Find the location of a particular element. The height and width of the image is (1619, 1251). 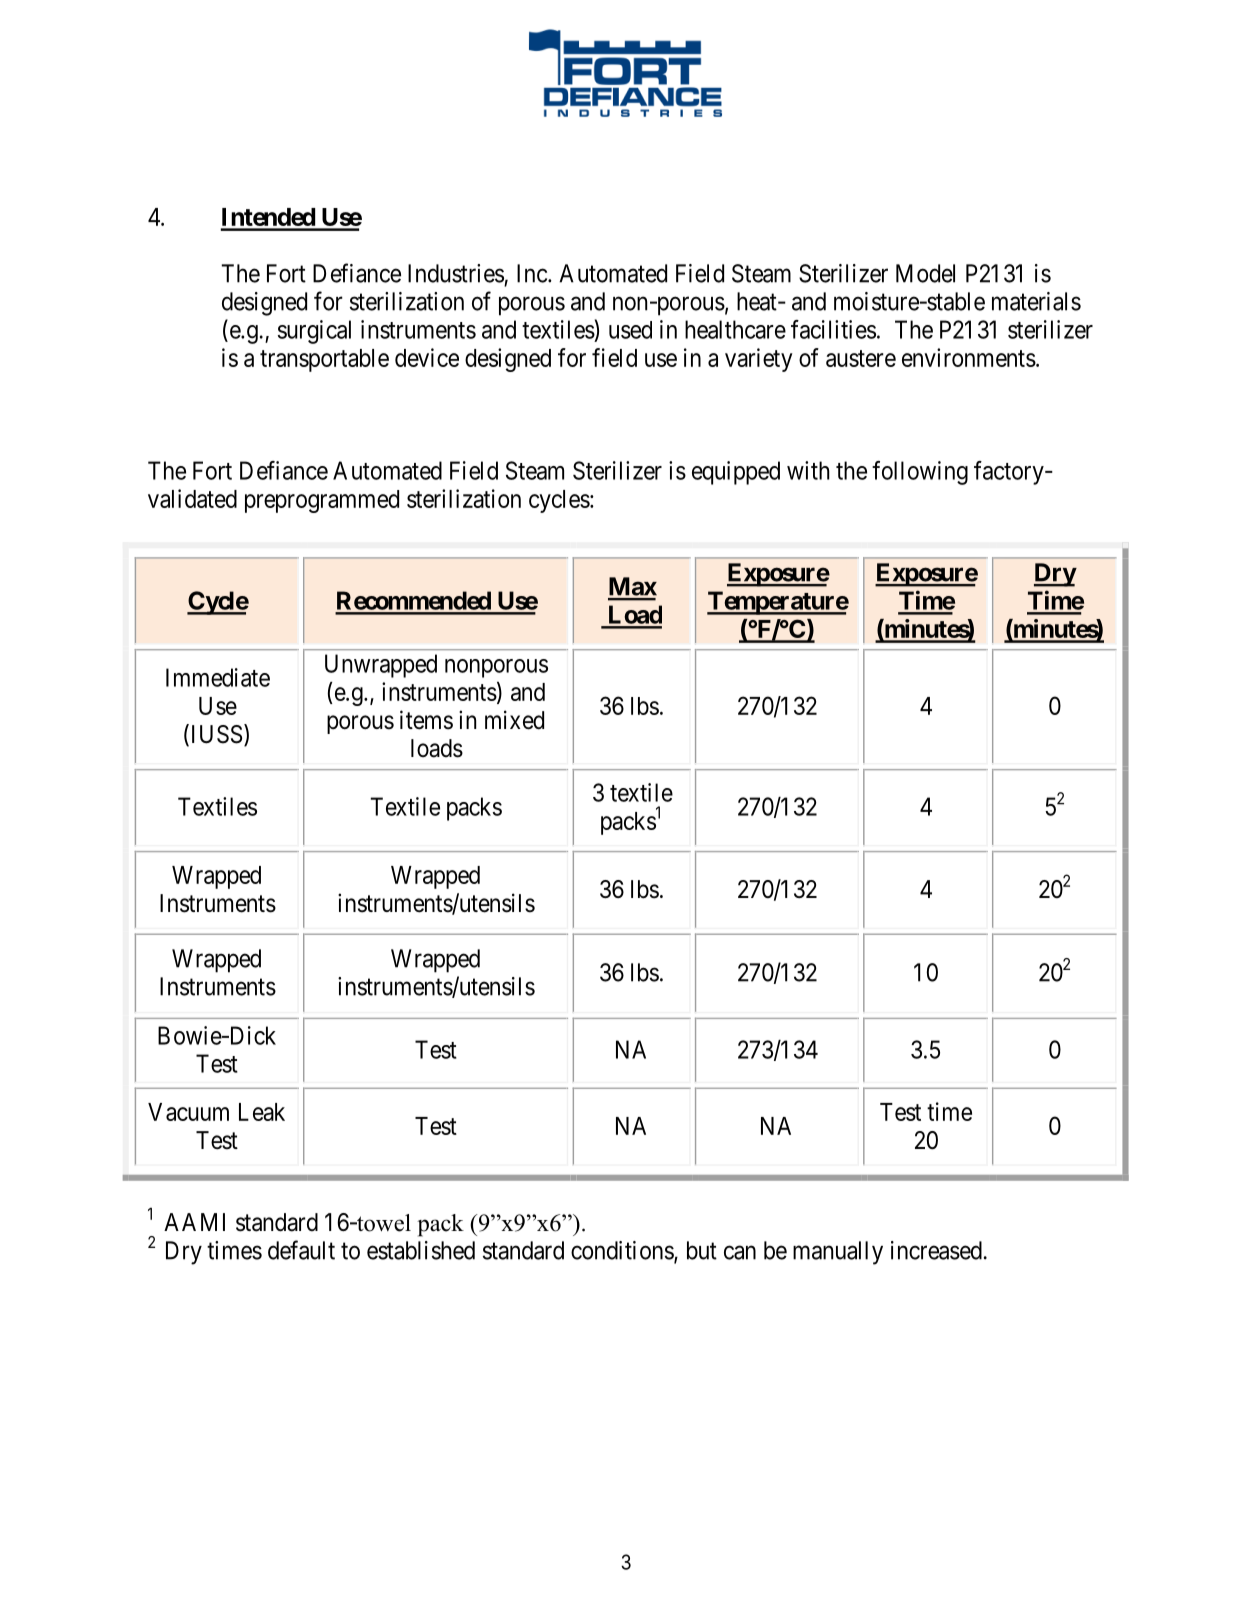

surgical is located at coordinates (314, 332).
